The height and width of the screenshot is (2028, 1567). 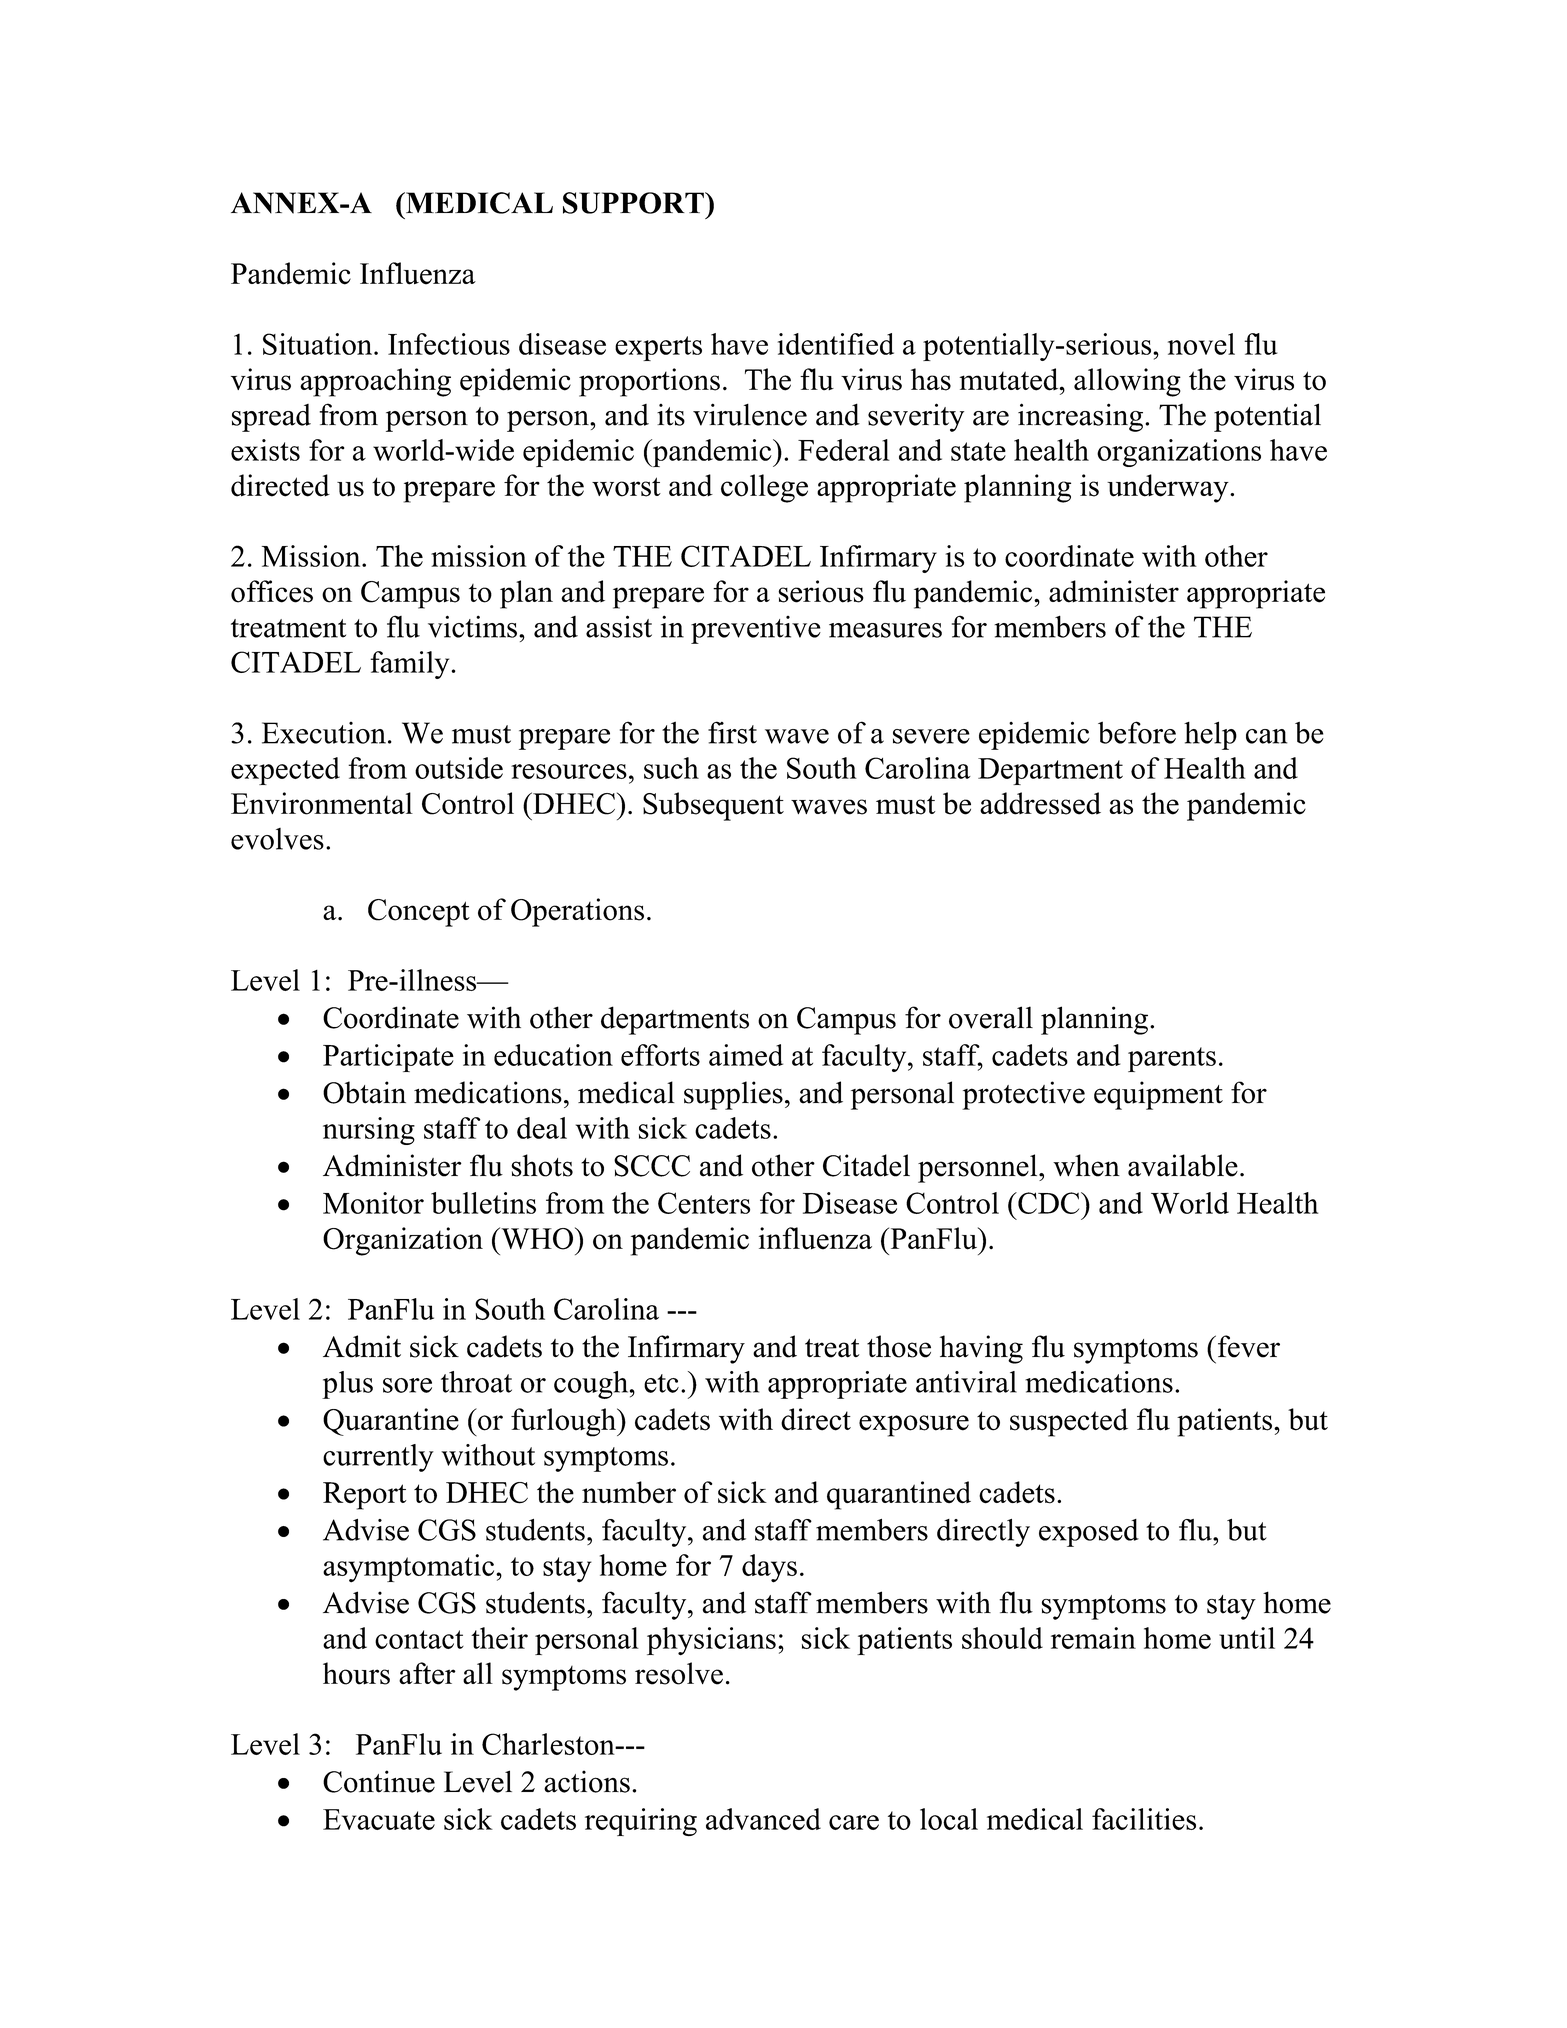 I want to click on Participate, so click(x=388, y=1058).
